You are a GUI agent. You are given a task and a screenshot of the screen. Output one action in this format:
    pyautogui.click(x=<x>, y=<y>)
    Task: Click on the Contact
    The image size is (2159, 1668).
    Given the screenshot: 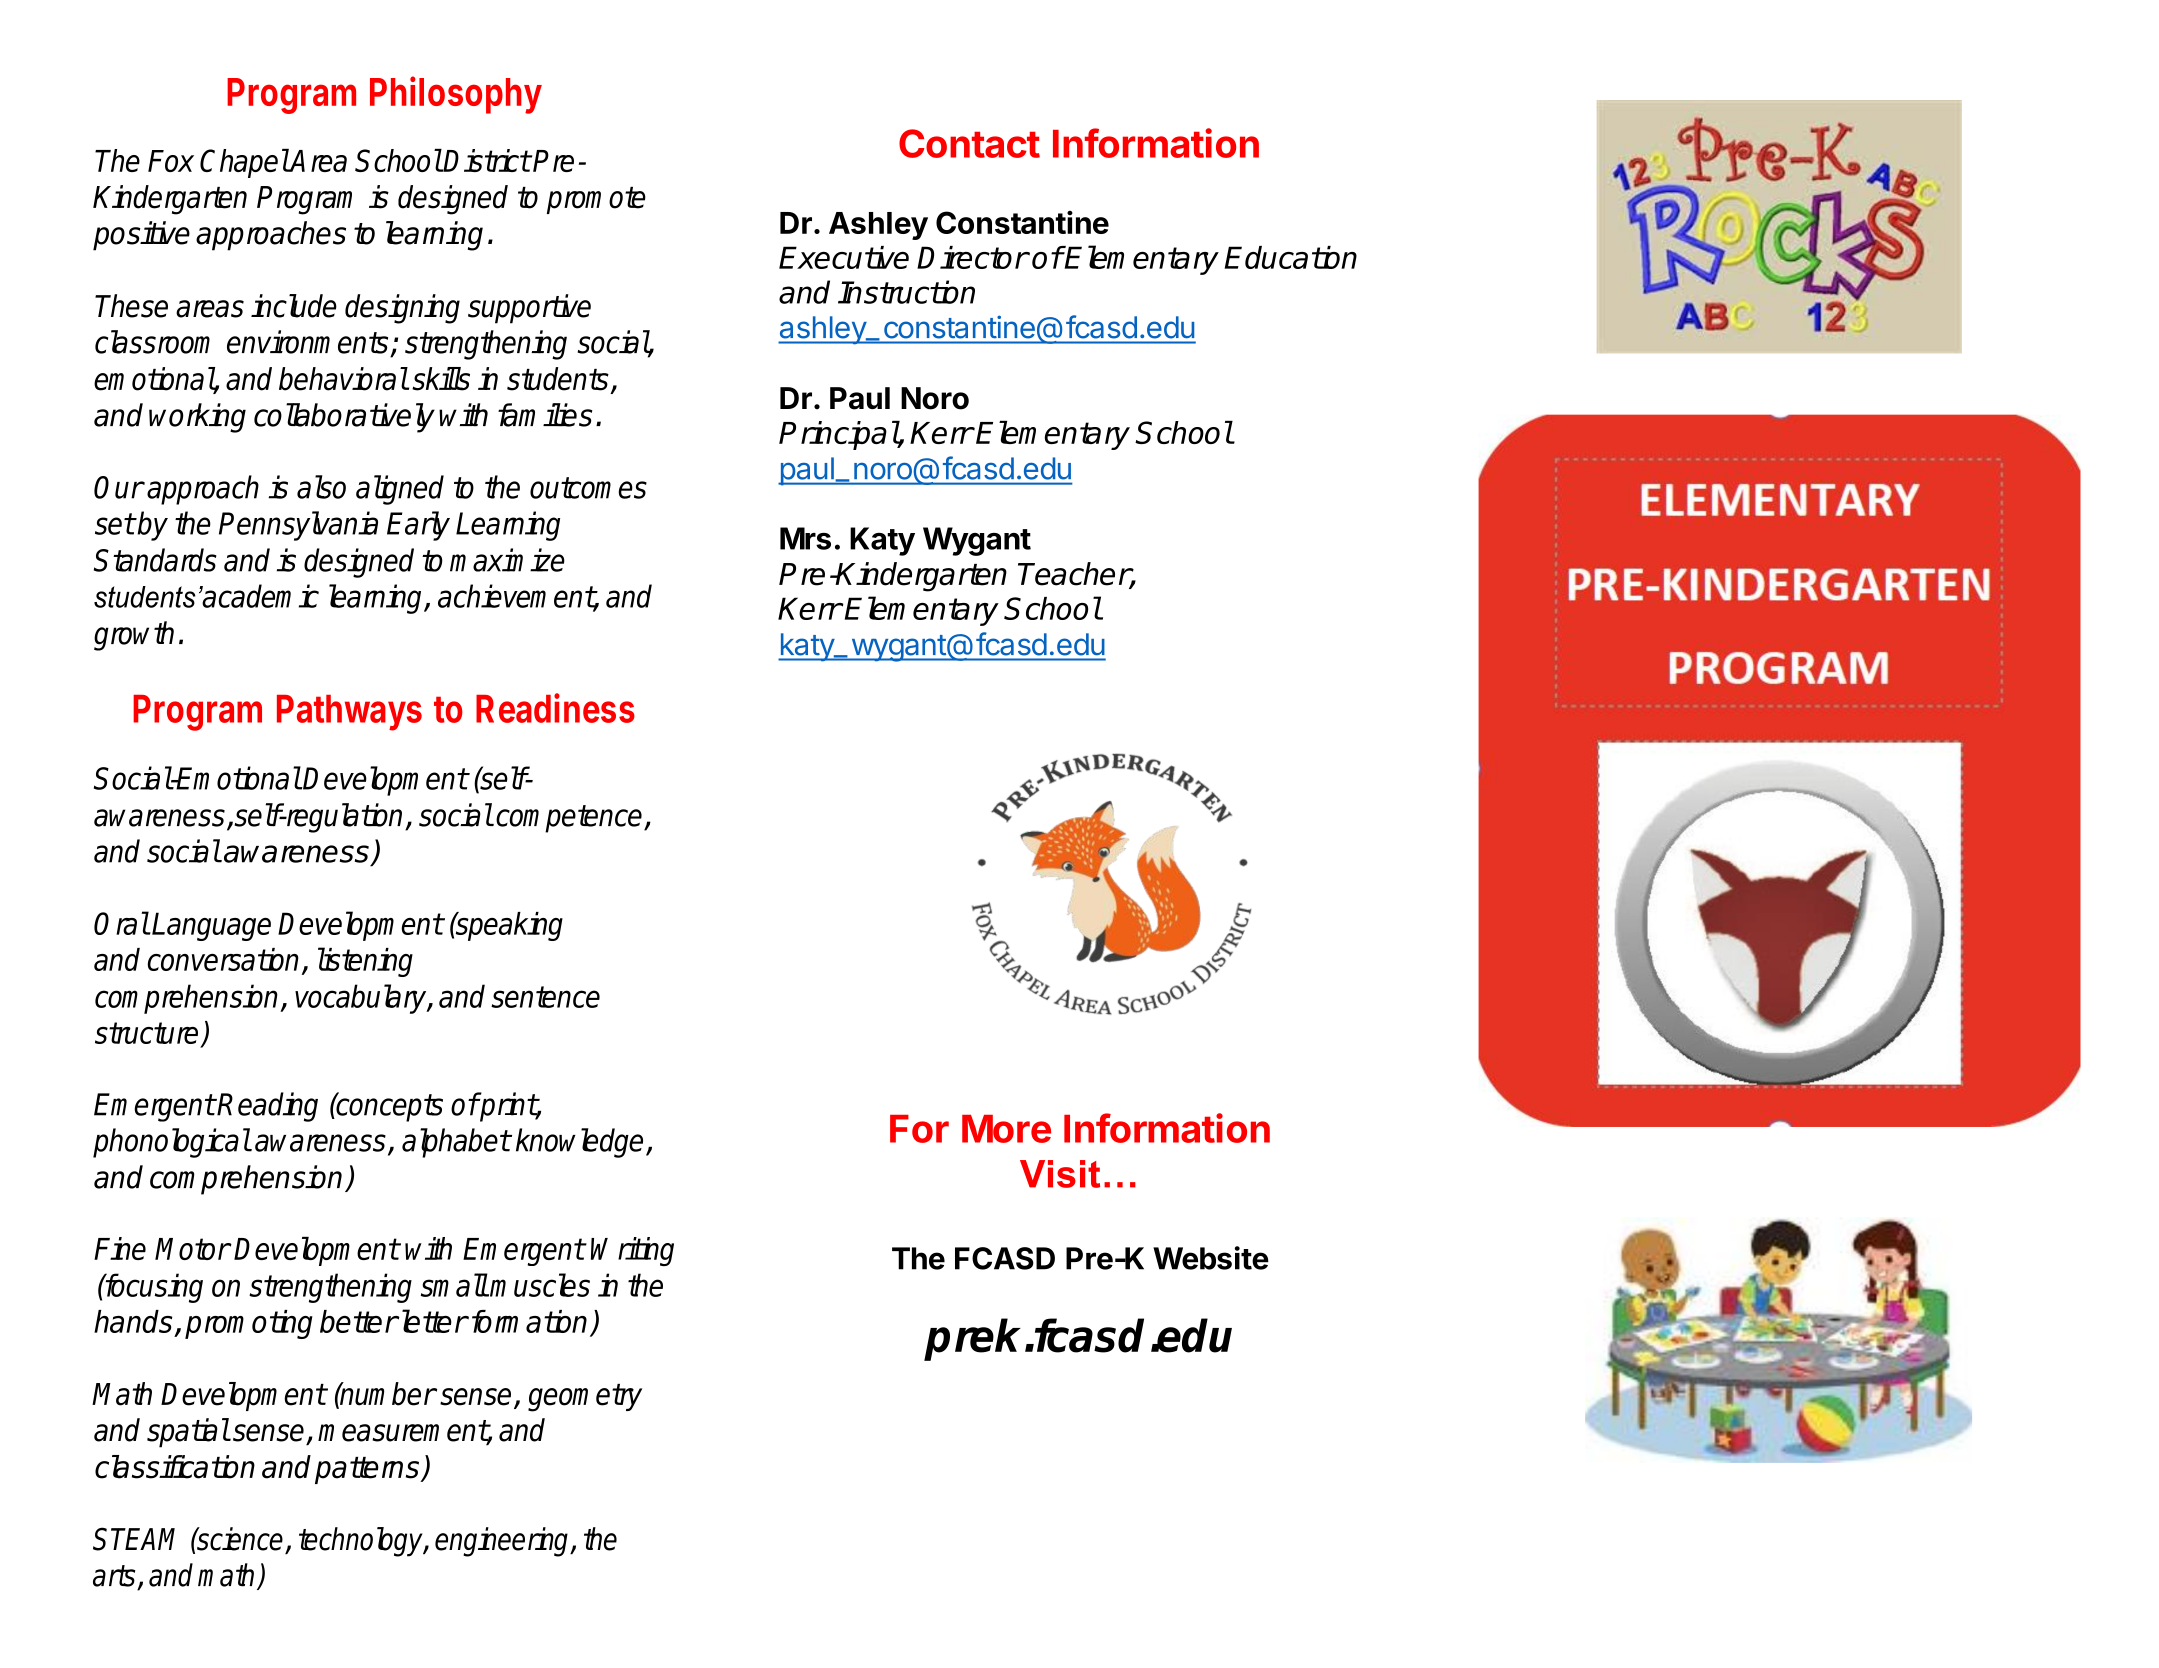 What is the action you would take?
    pyautogui.click(x=969, y=143)
